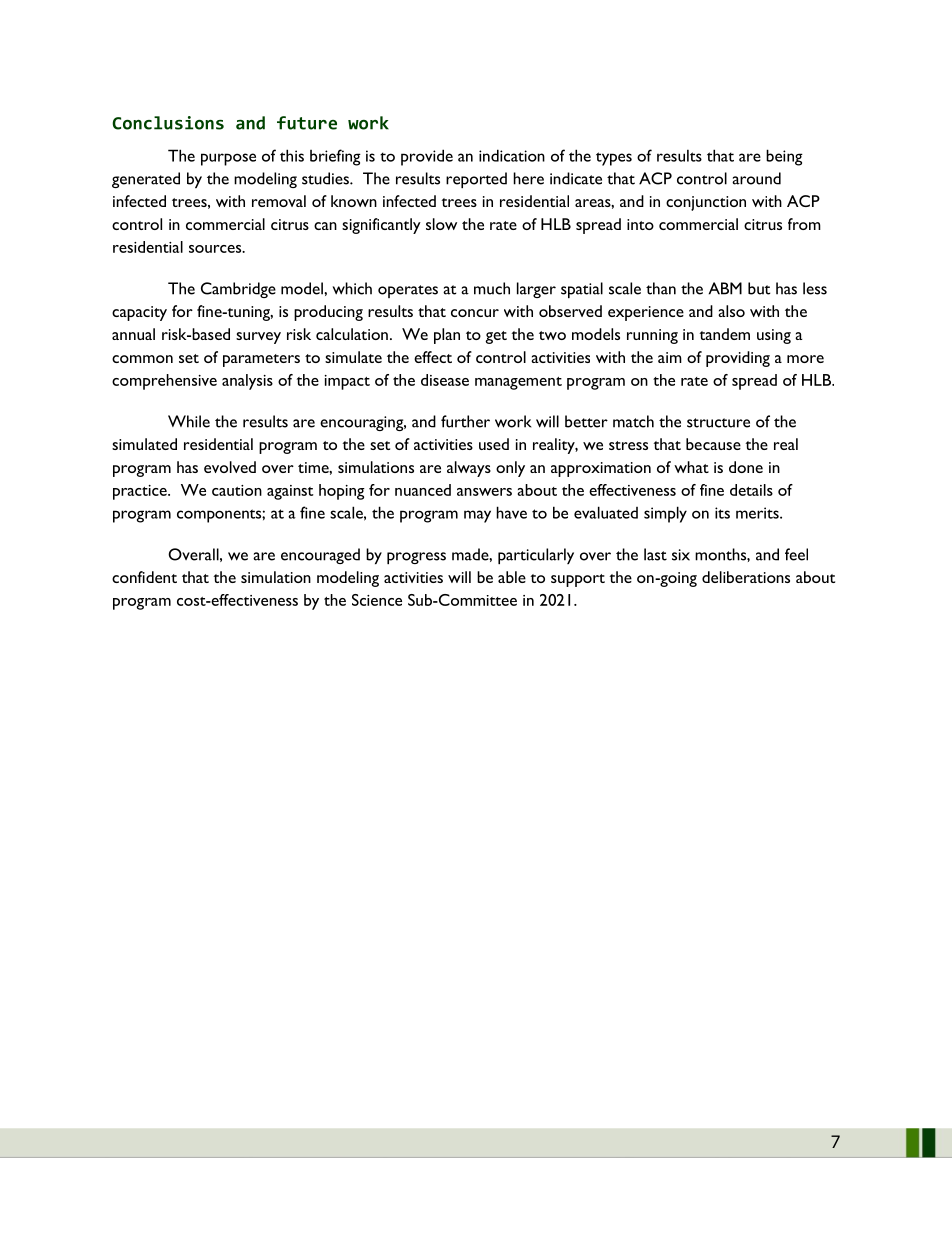 This screenshot has width=952, height=1233. I want to click on able, so click(512, 577).
